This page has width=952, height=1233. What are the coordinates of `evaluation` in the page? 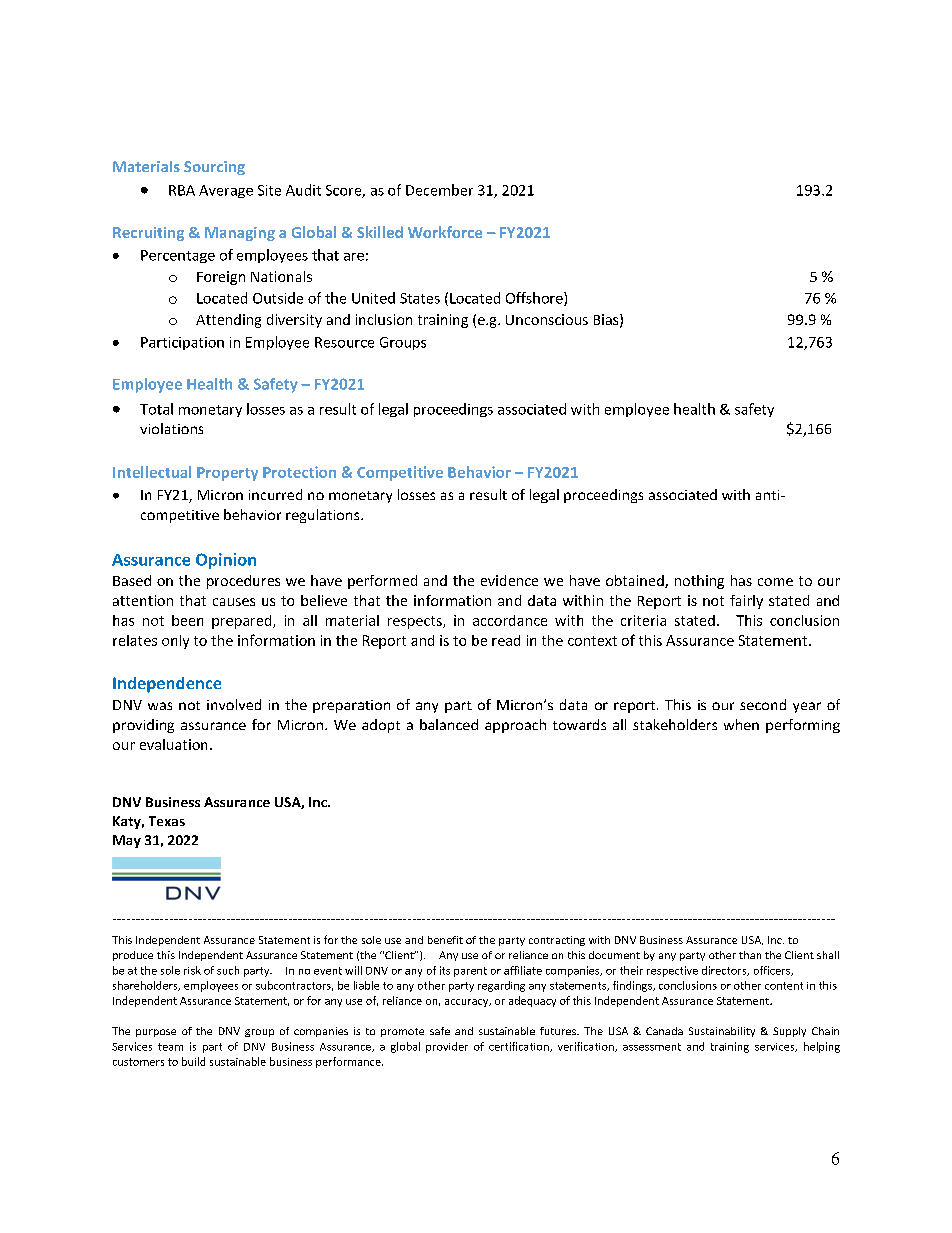 It's located at (173, 744).
